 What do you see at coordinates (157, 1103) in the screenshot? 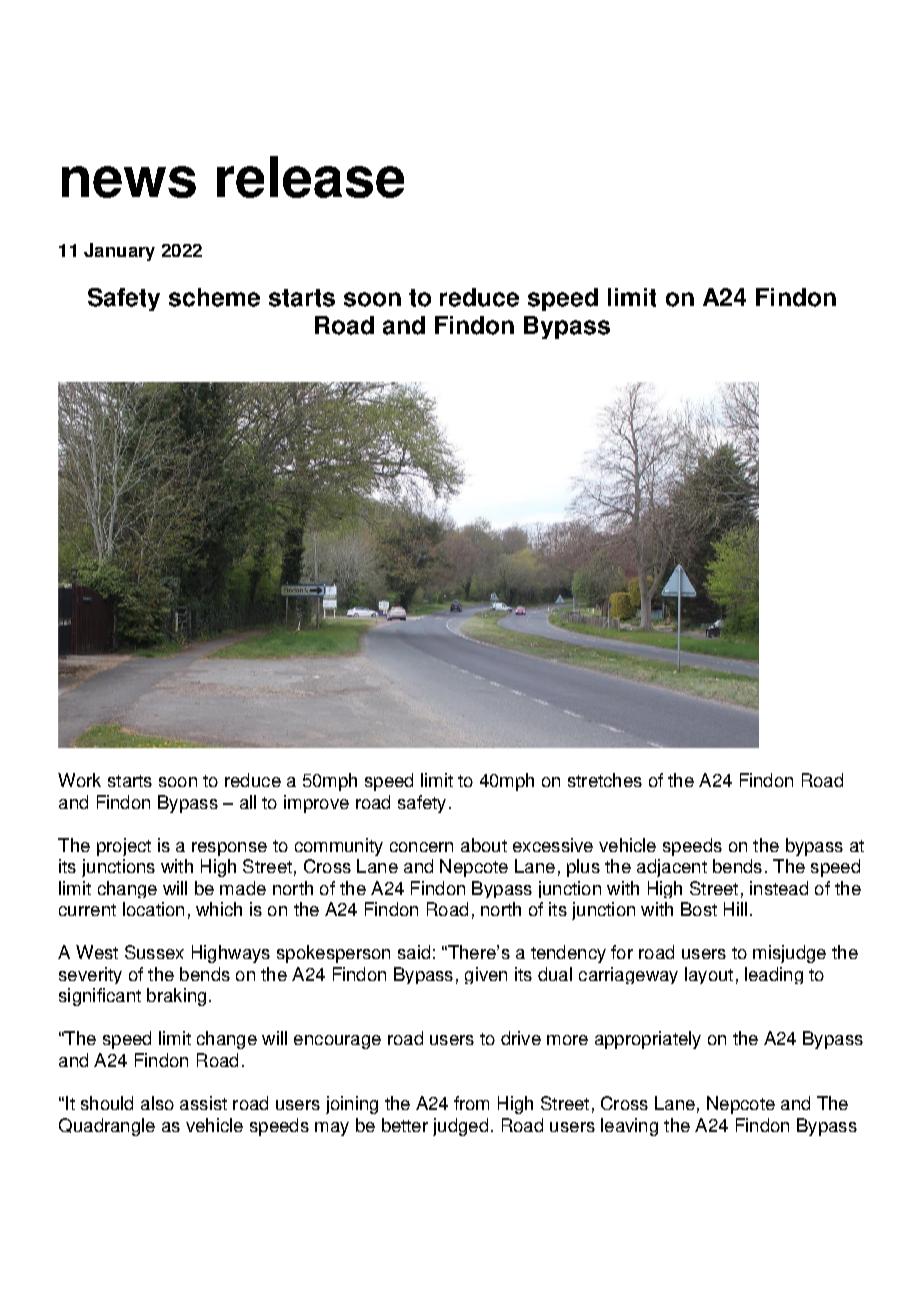
I see `also` at bounding box center [157, 1103].
